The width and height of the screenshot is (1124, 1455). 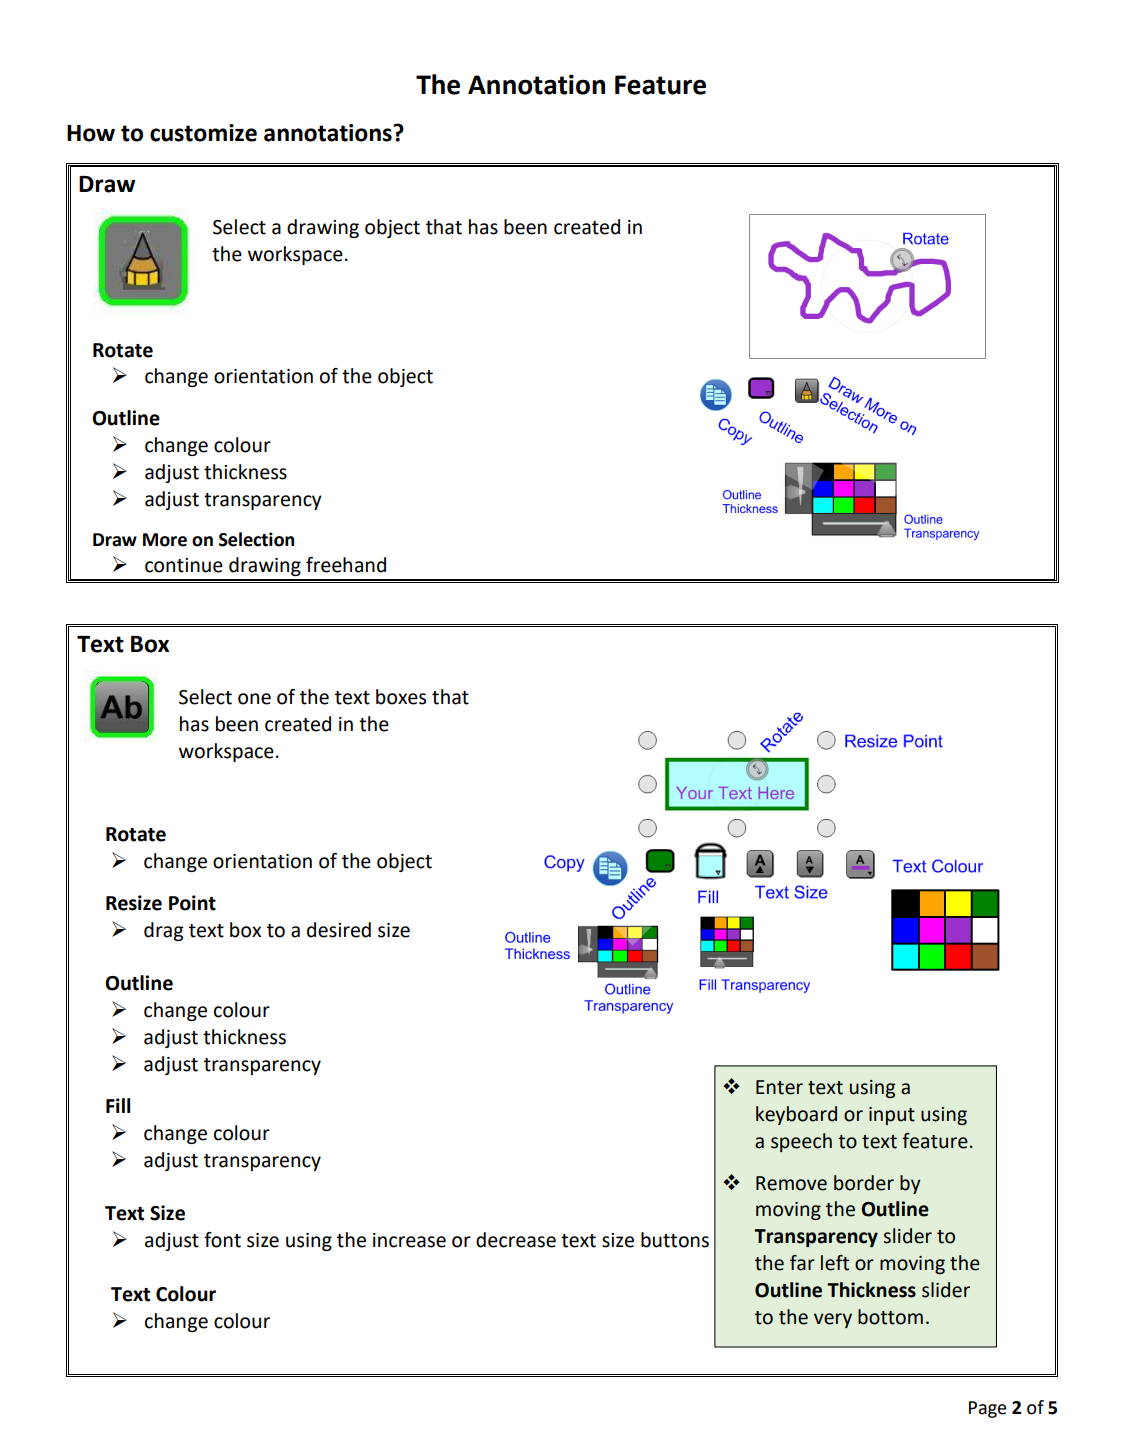 What do you see at coordinates (346, 565) in the screenshot?
I see `freehand` at bounding box center [346, 565].
